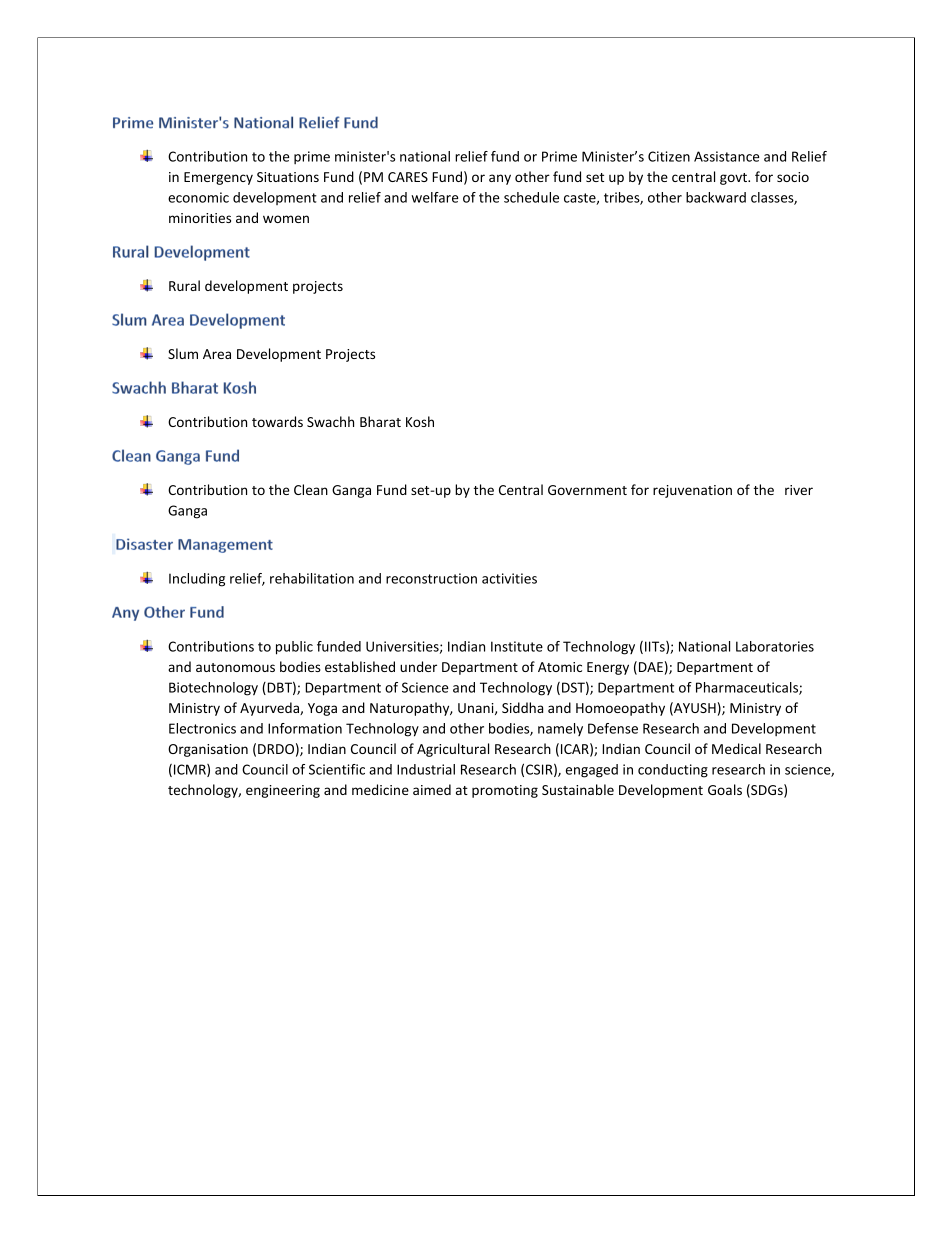 This screenshot has width=952, height=1233. Describe the element at coordinates (692, 491) in the screenshot. I see `rejuvenation` at that location.
